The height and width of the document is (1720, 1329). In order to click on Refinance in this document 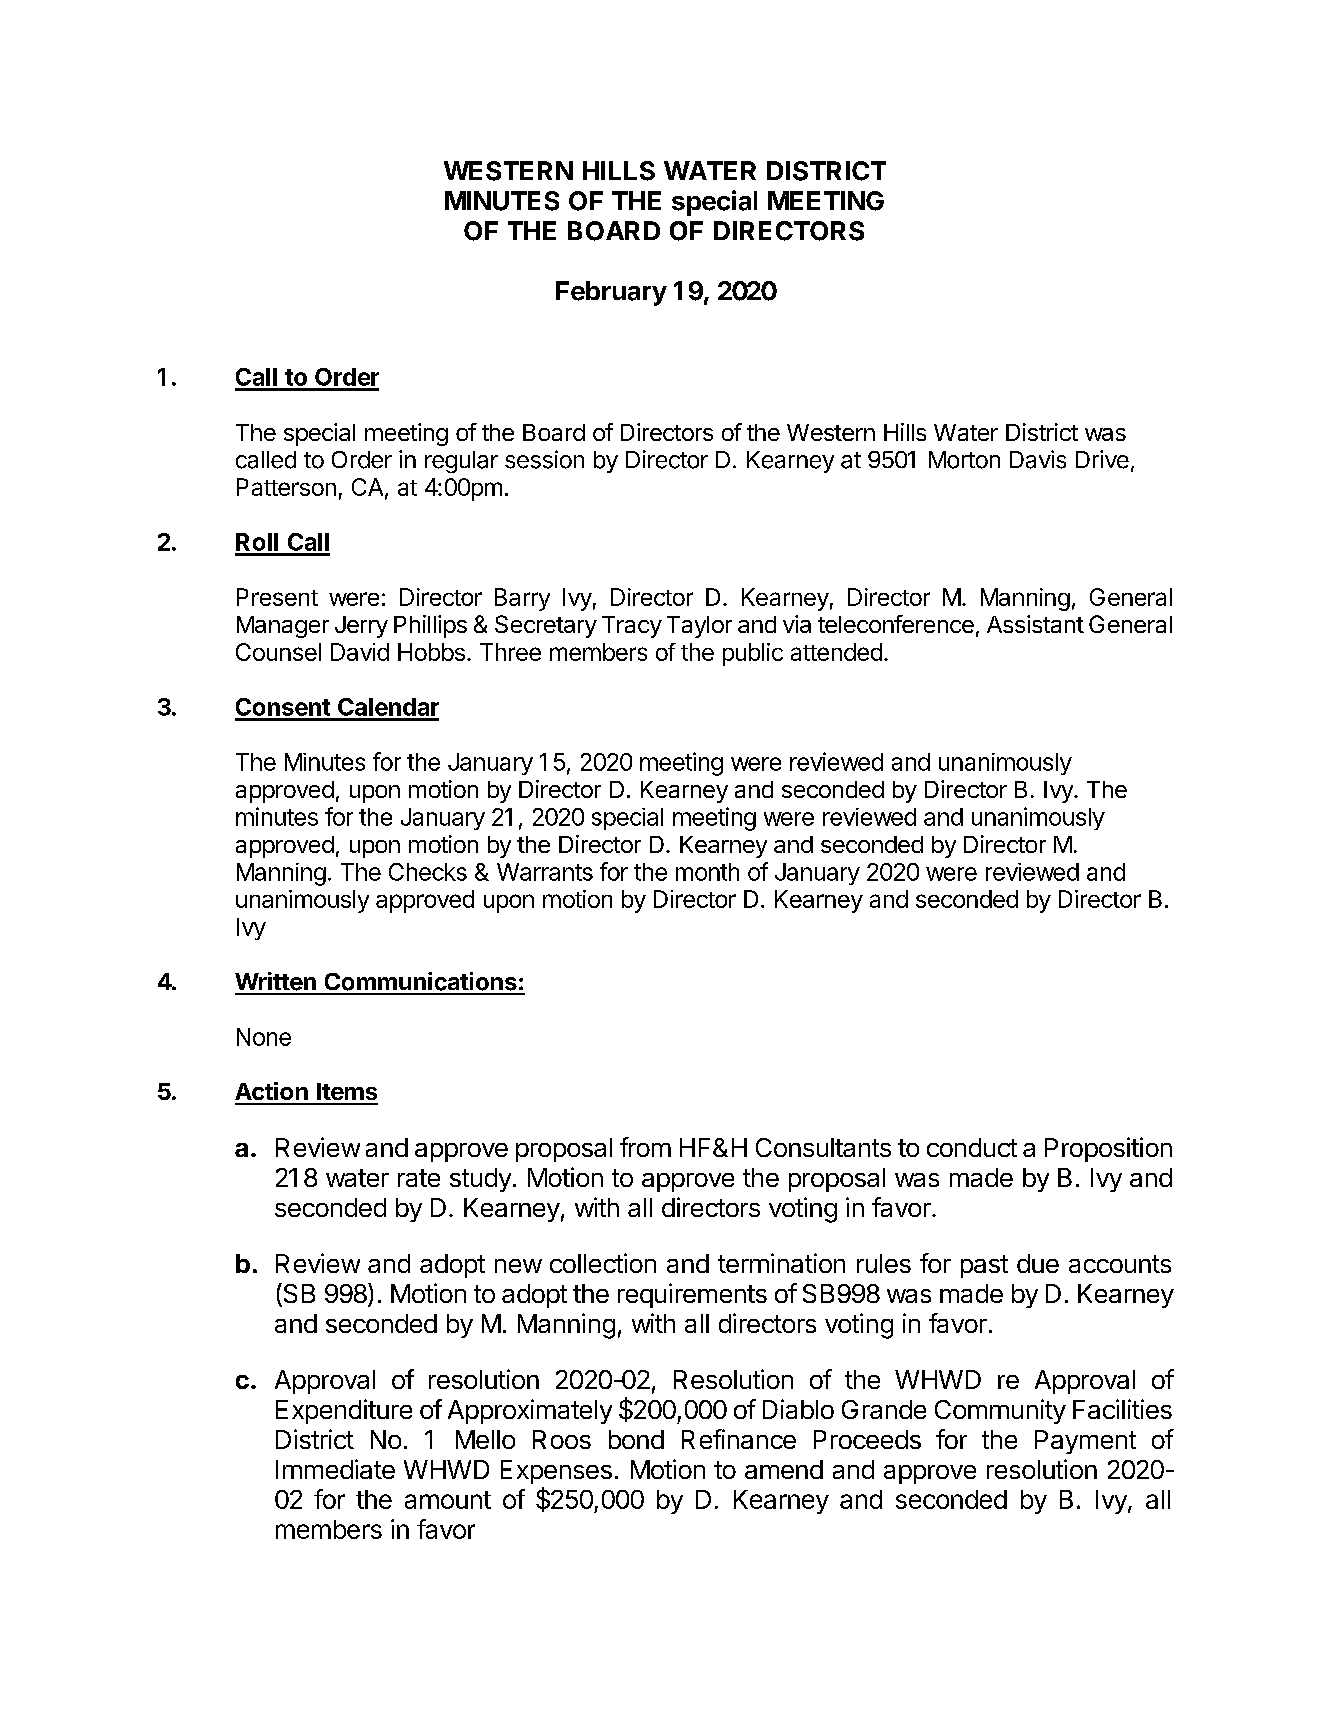, I will do `click(739, 1439)`.
